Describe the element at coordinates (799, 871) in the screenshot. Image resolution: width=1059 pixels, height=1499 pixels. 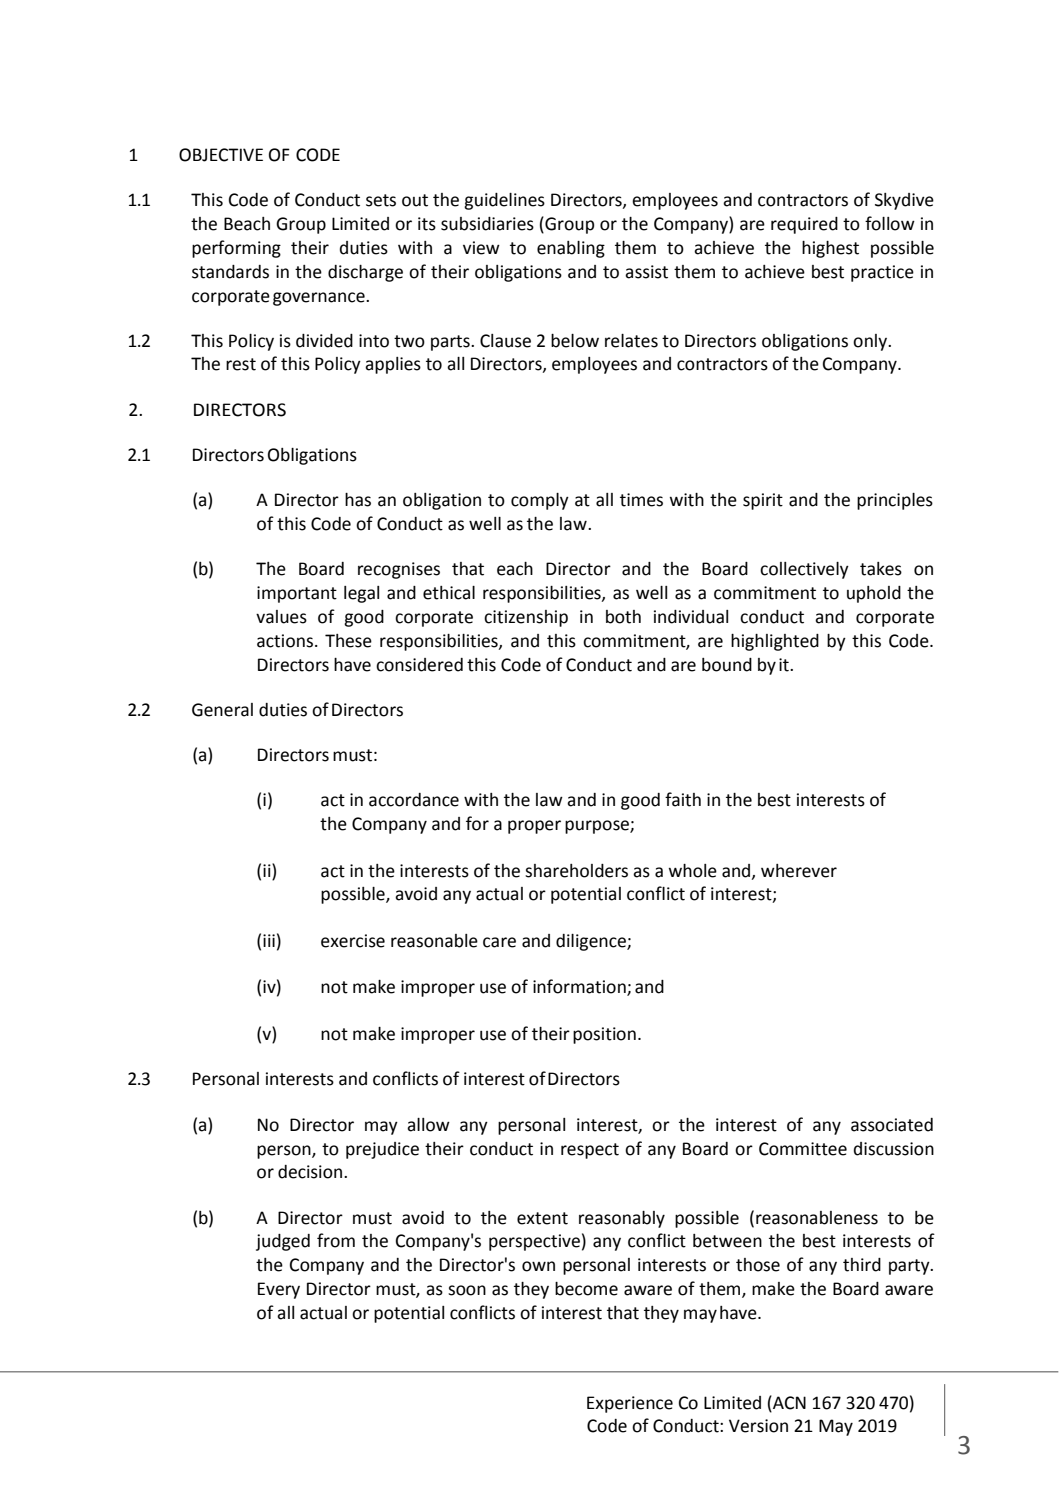
I see `wherever` at that location.
